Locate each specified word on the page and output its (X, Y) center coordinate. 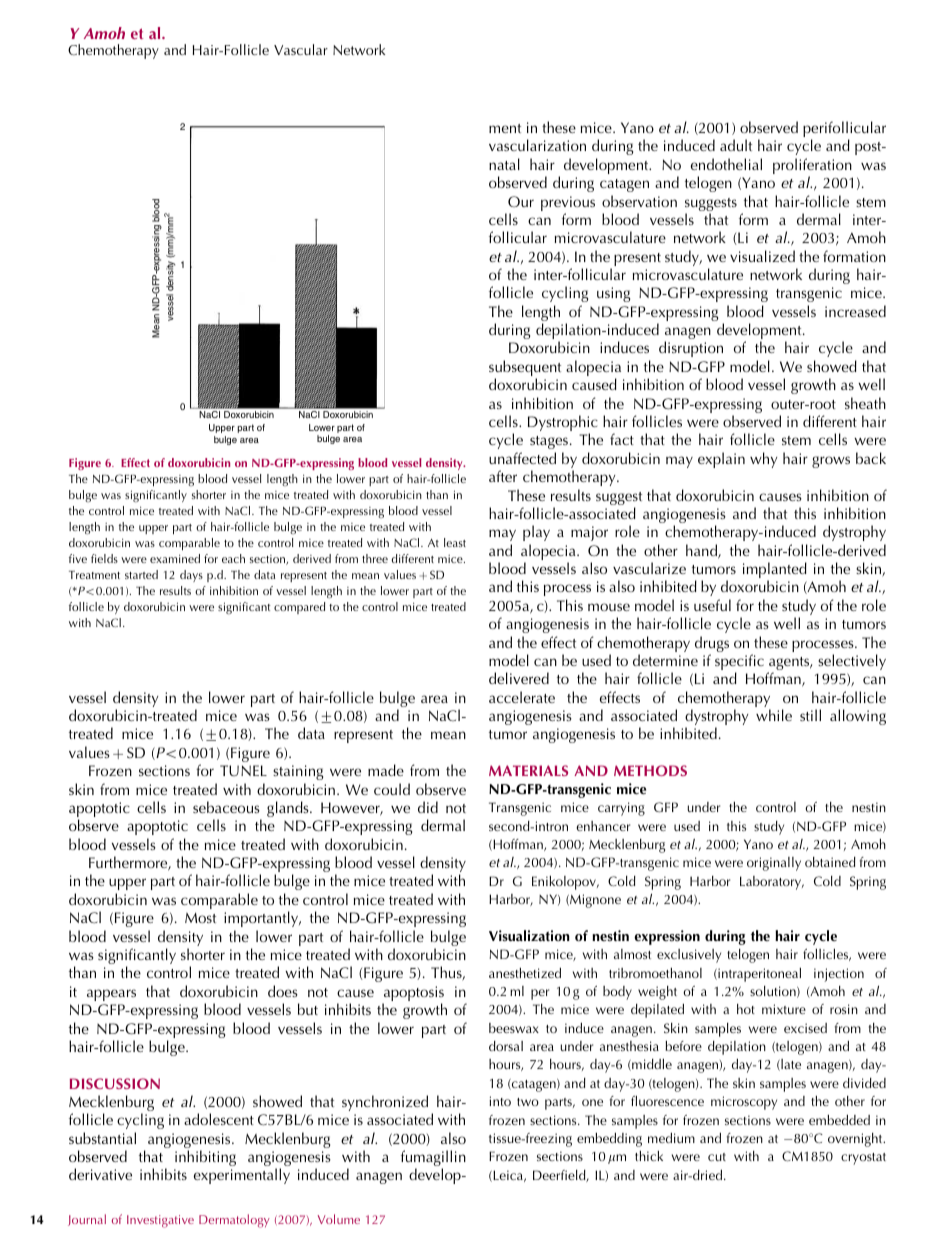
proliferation (812, 167)
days (191, 576)
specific (739, 663)
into (500, 1101)
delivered (519, 678)
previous (568, 205)
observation (639, 201)
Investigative (160, 1221)
